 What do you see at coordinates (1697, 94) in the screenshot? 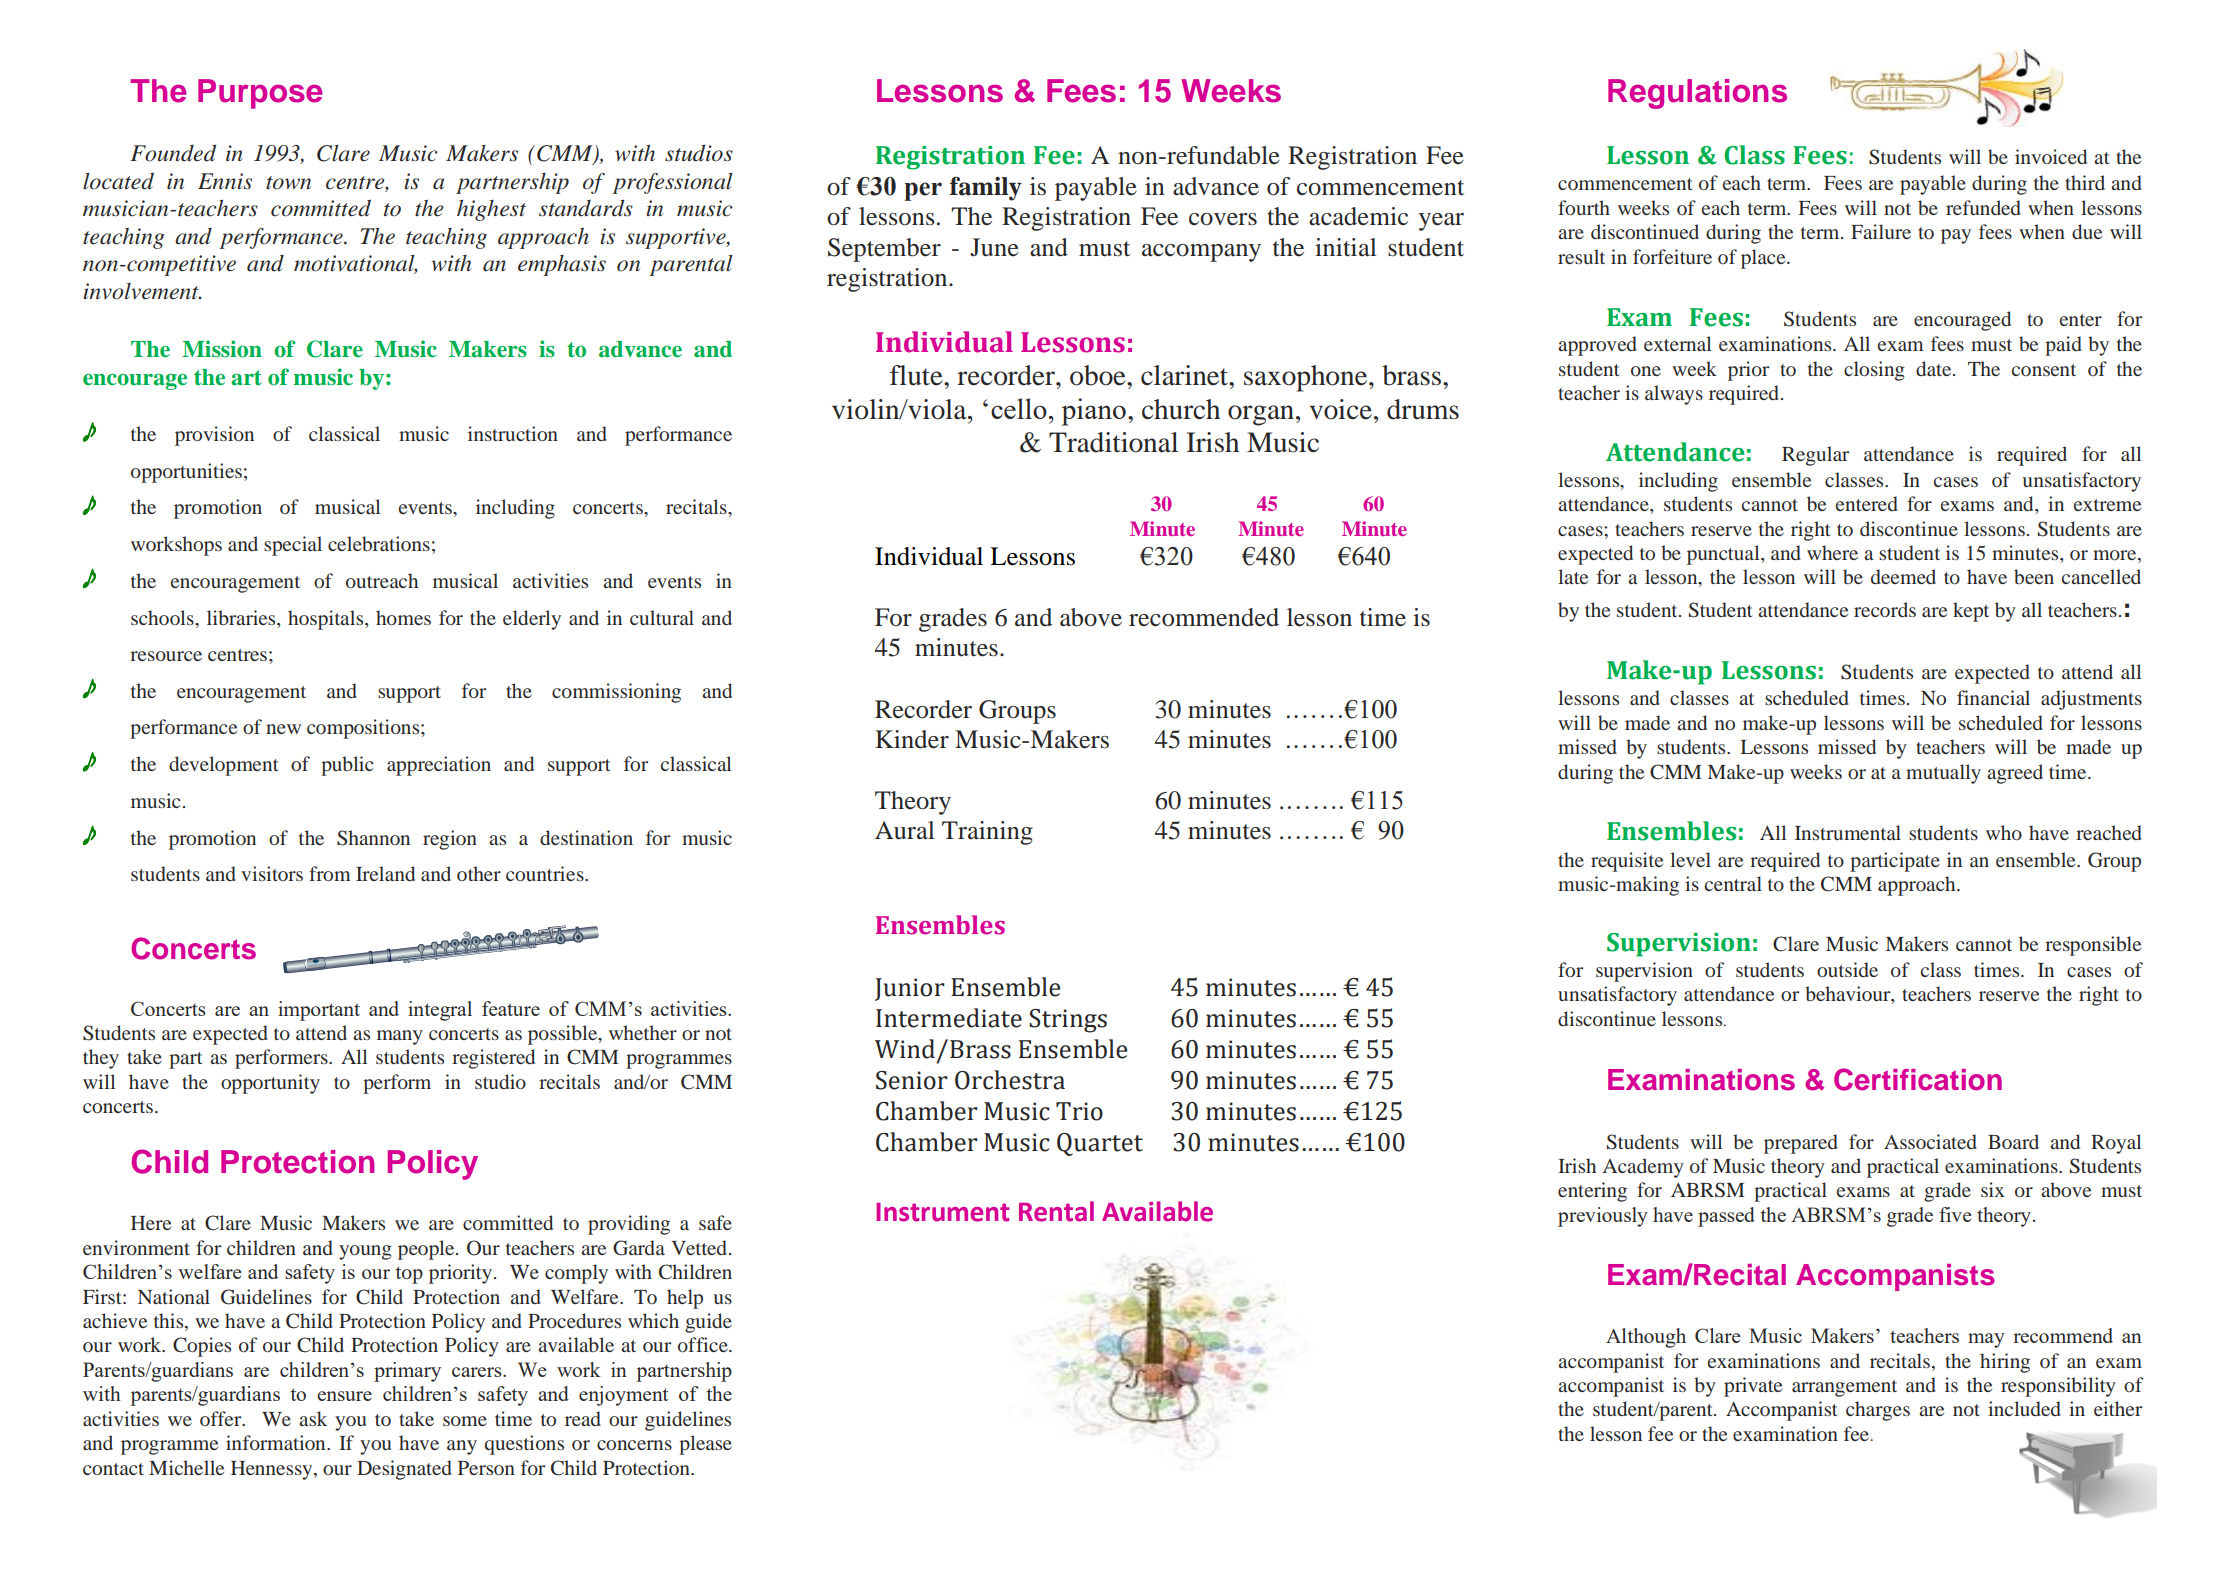
I see `Regulations` at bounding box center [1697, 94].
